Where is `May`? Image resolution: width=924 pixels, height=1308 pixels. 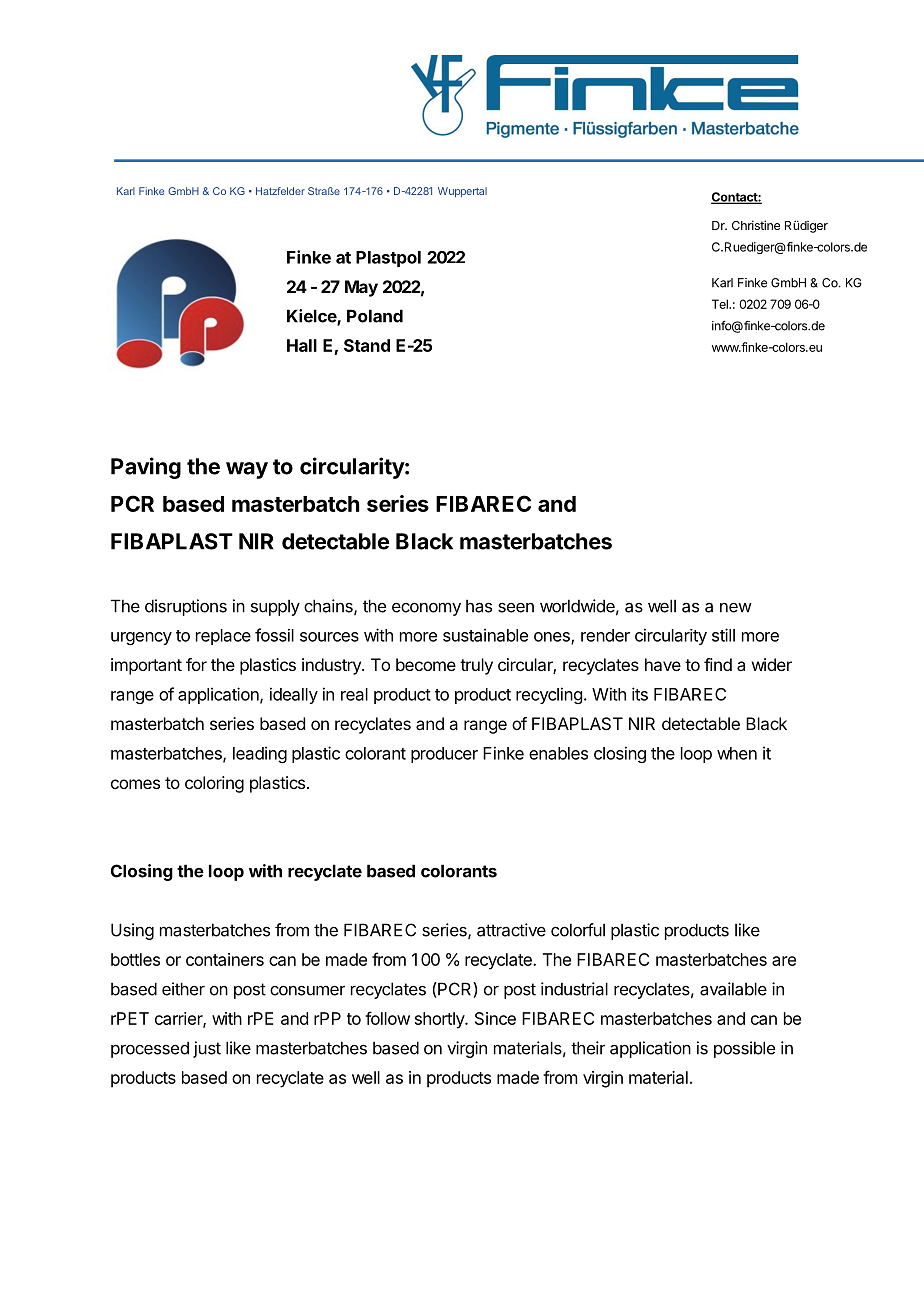 May is located at coordinates (361, 288).
